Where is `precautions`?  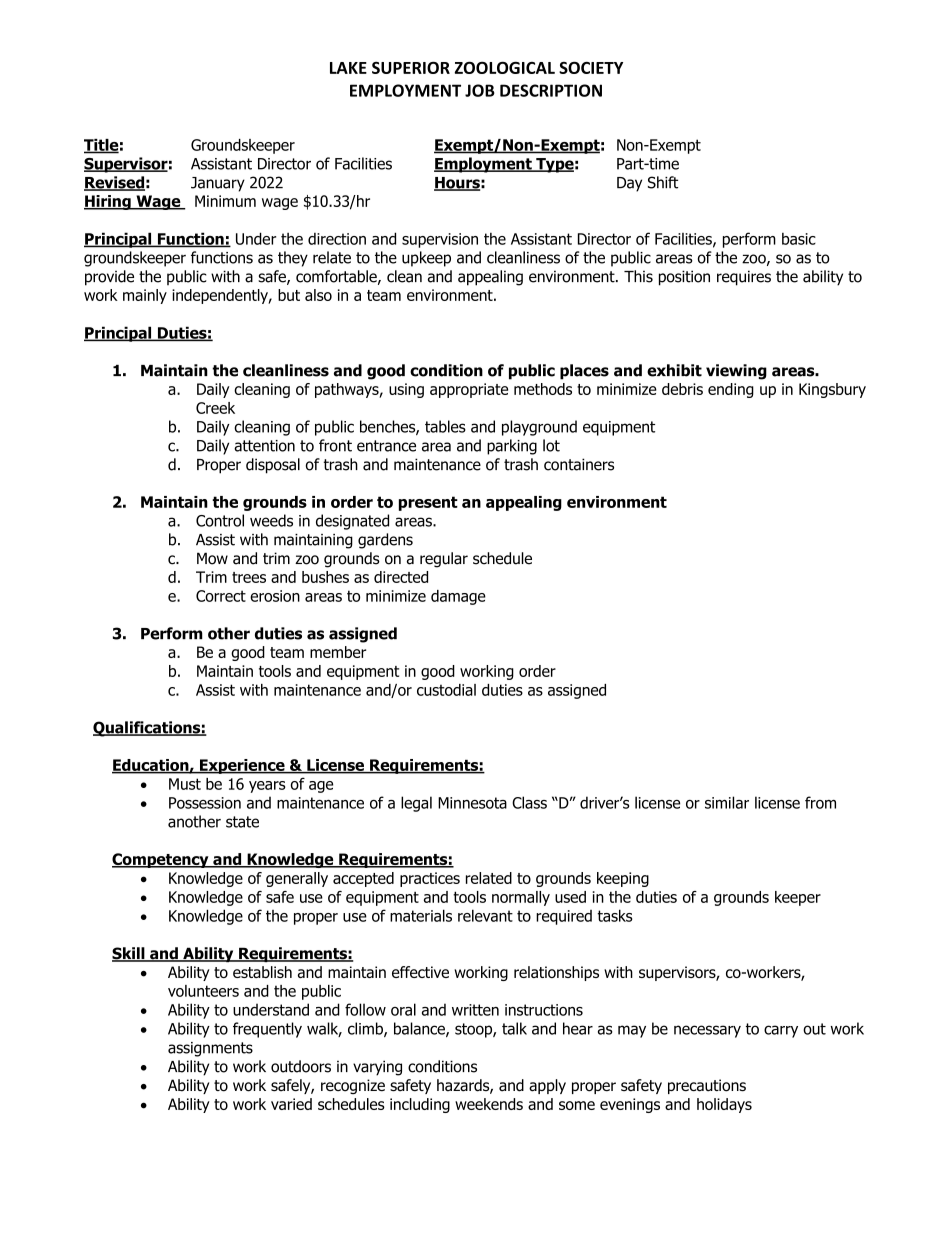 precautions is located at coordinates (707, 1086).
